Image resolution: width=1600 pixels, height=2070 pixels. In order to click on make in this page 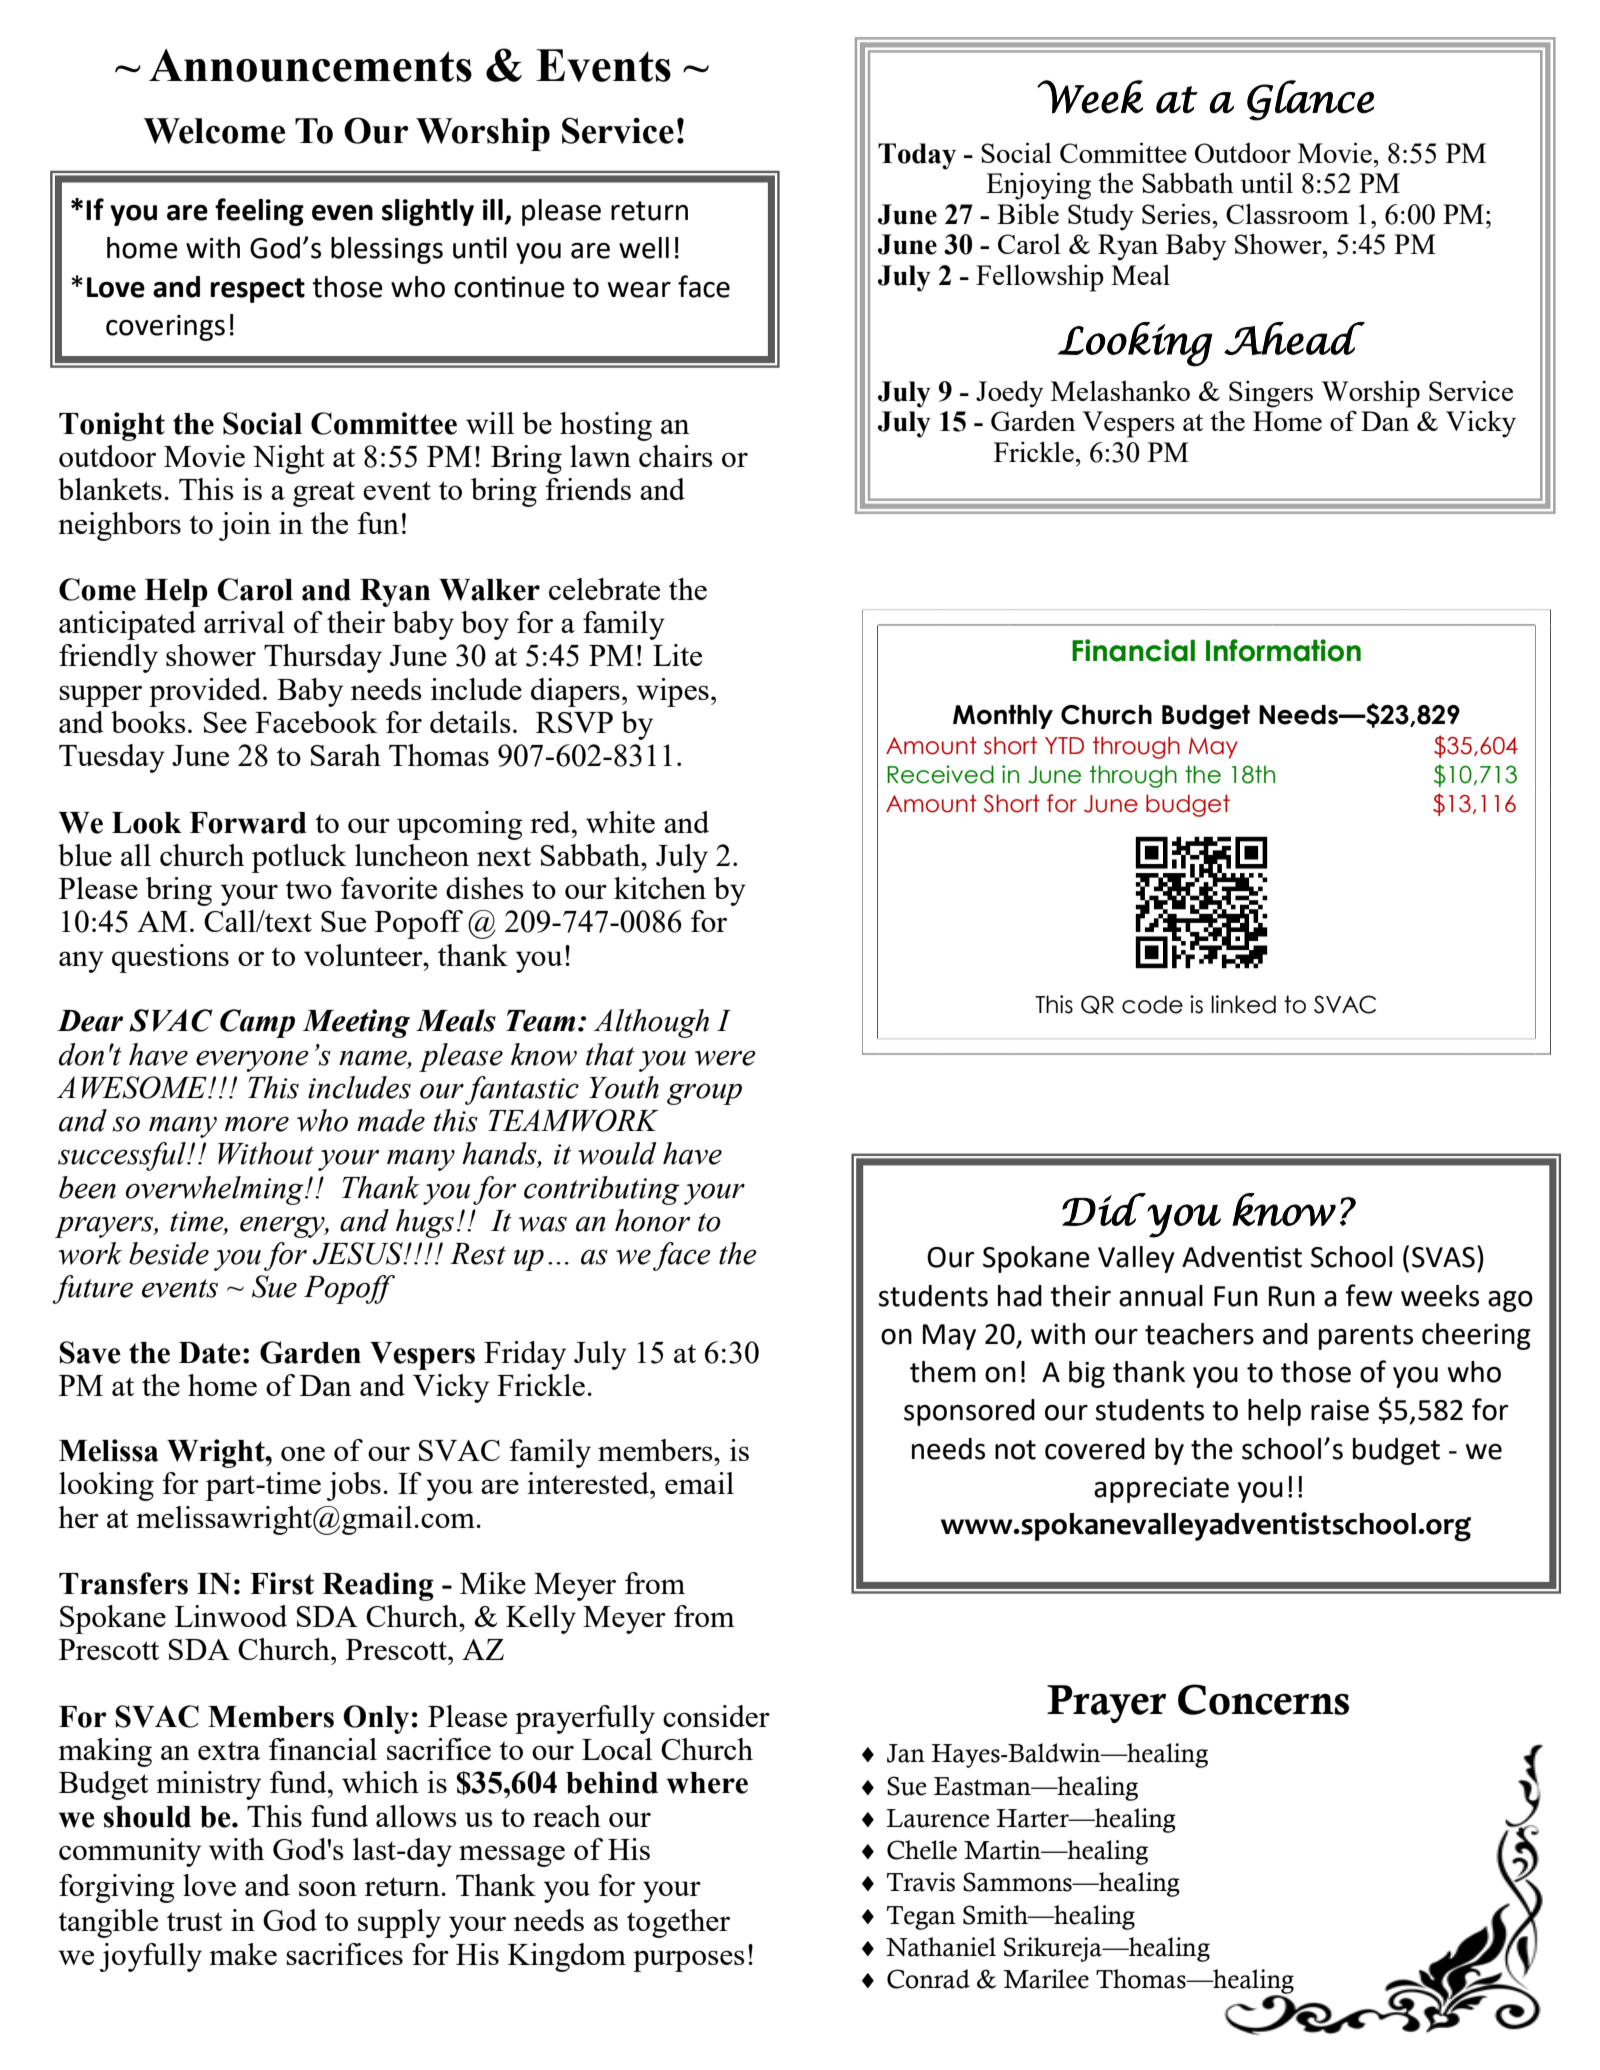, I will do `click(243, 1954)`.
